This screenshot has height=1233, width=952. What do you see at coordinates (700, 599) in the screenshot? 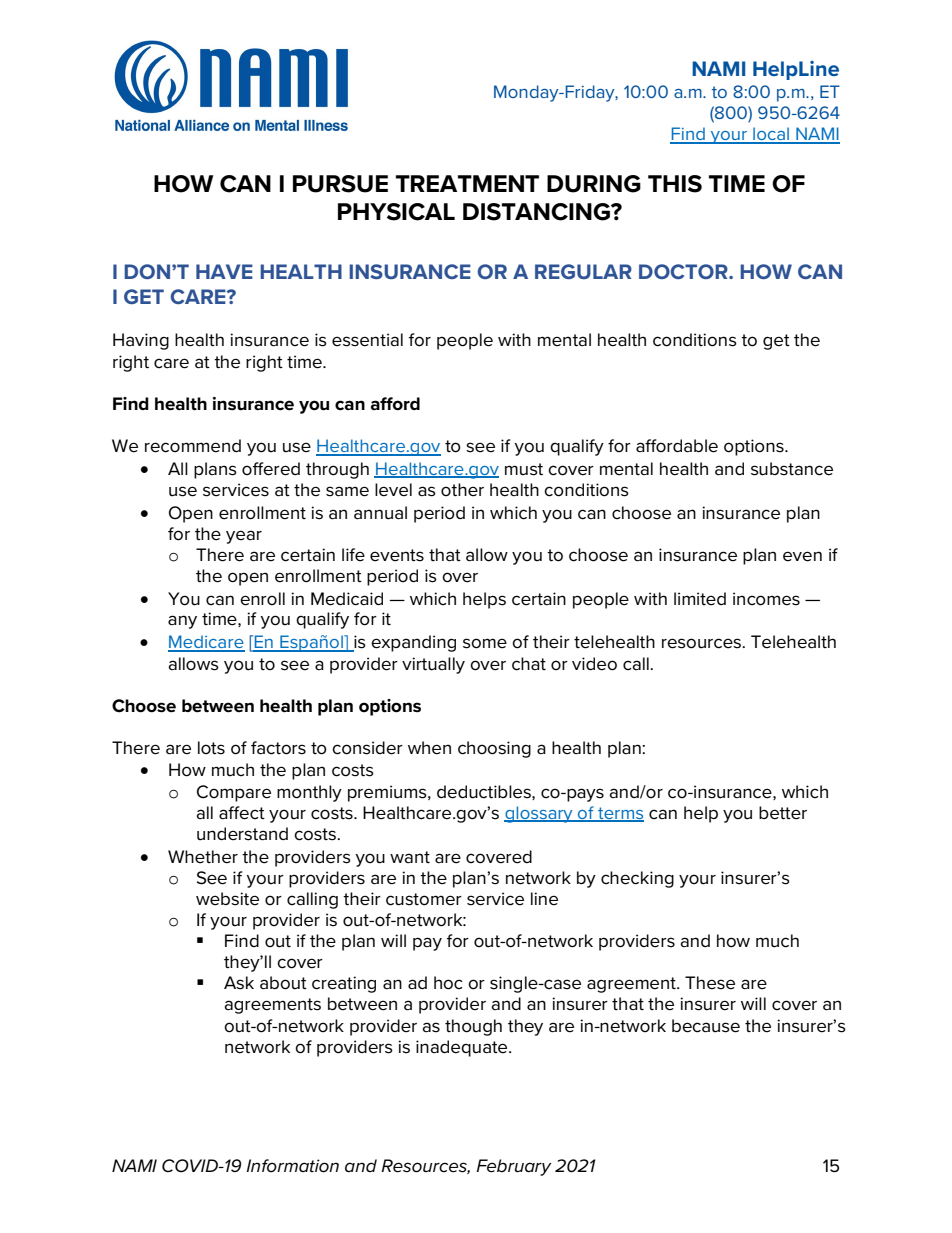
I see `limited` at bounding box center [700, 599].
